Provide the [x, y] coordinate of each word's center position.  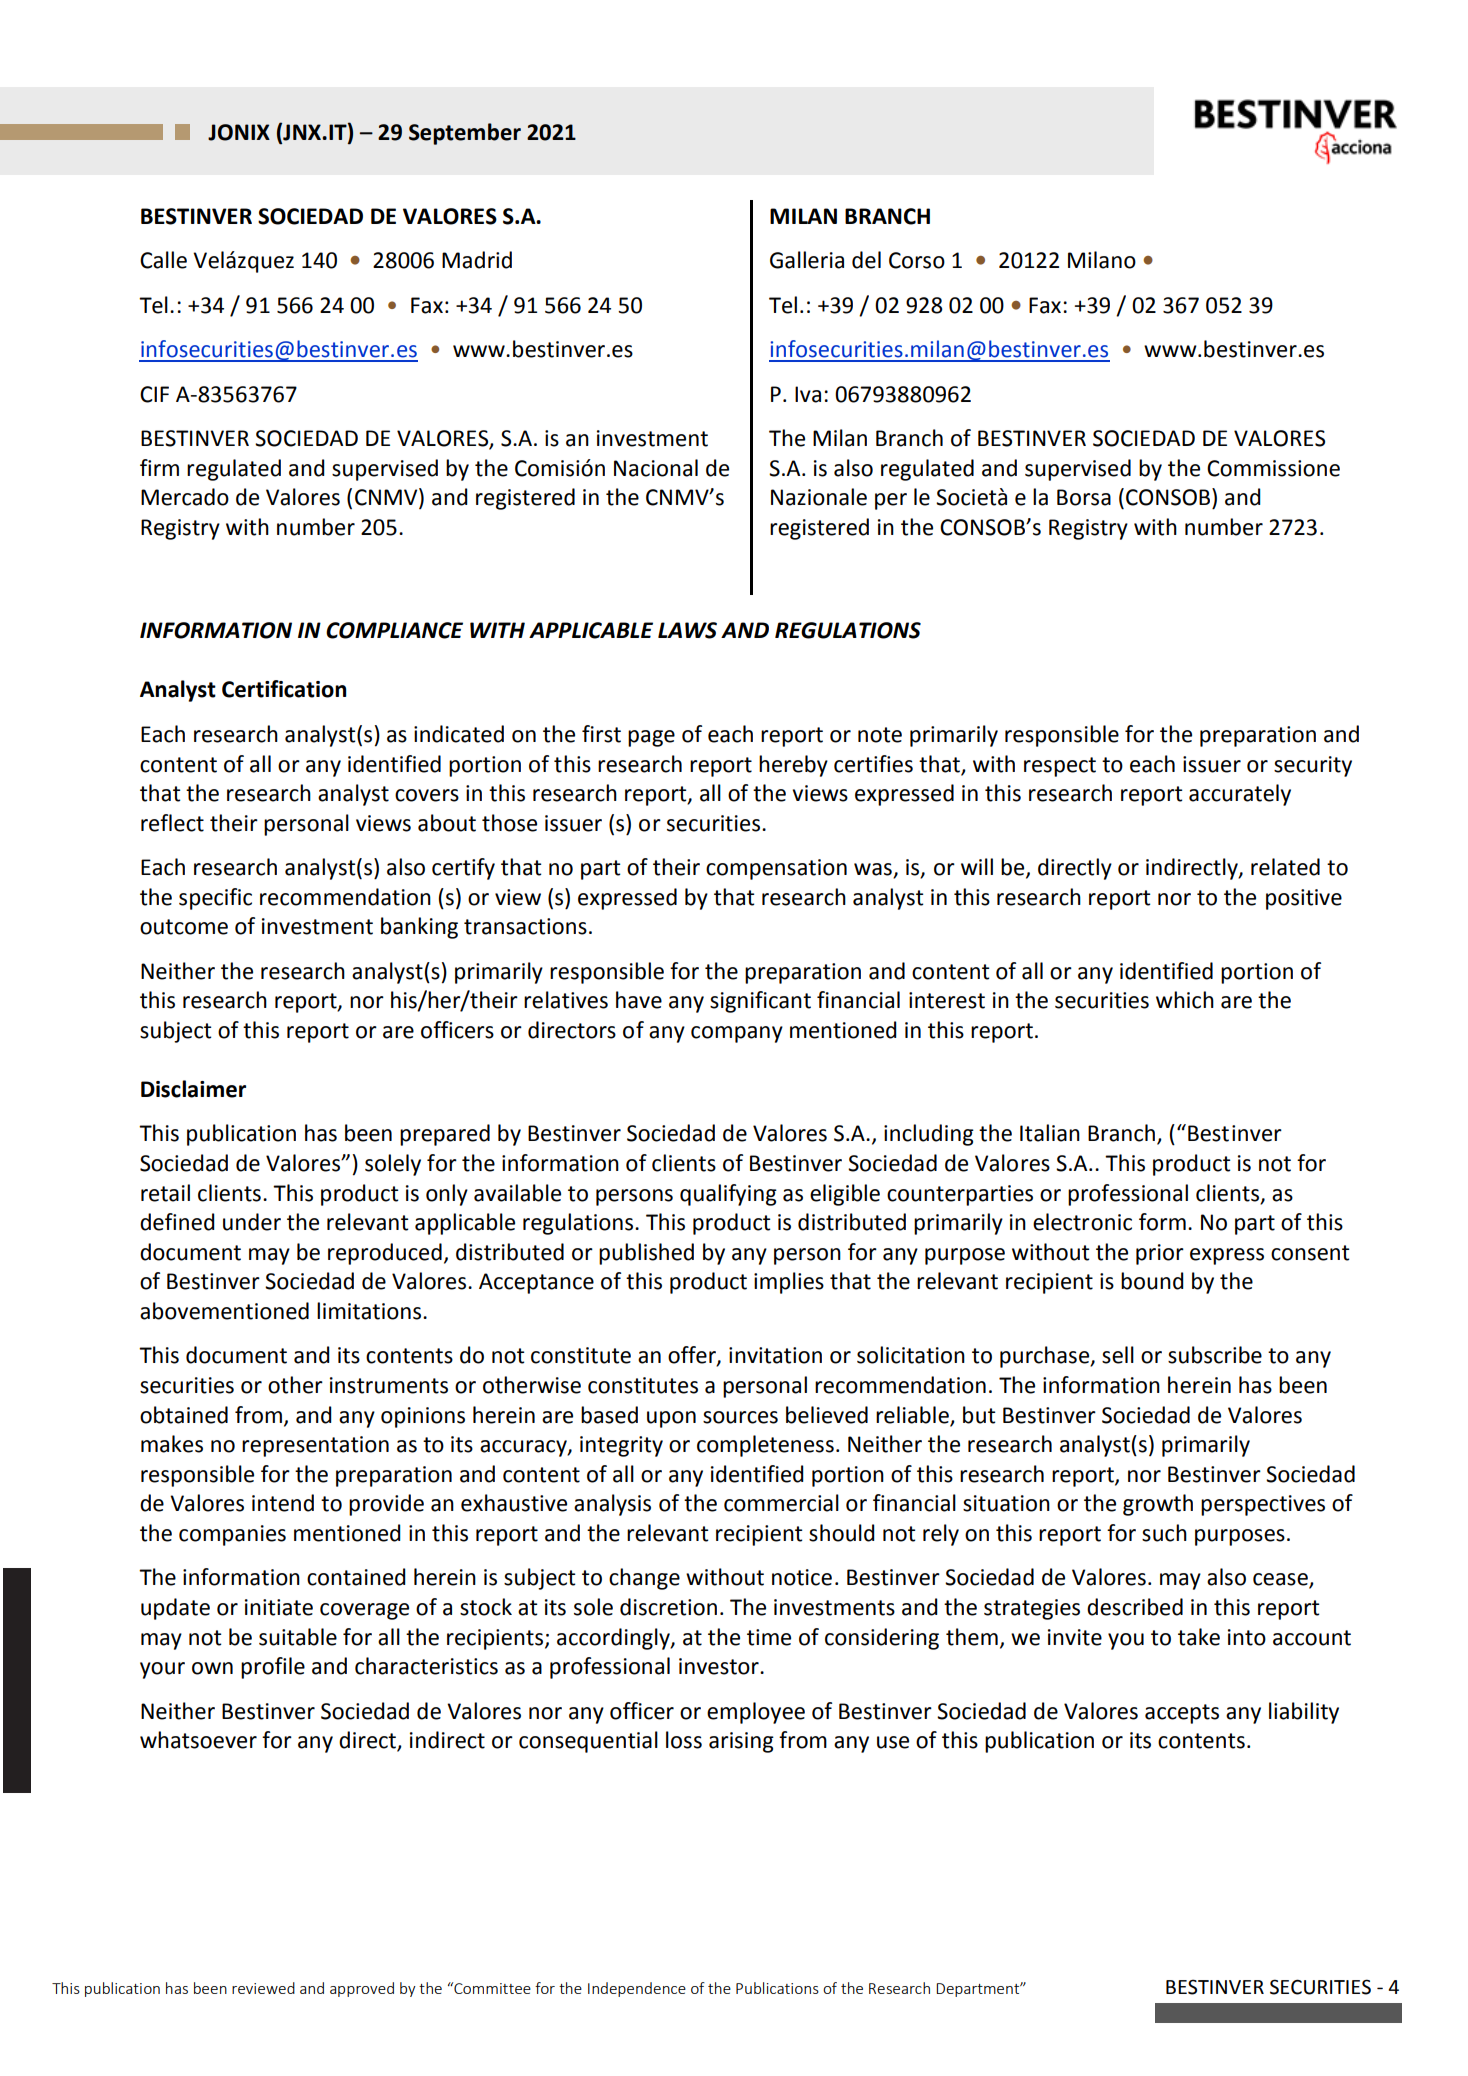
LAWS [687, 630]
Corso [917, 260]
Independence [637, 1989]
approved [362, 1989]
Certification [284, 689]
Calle [163, 260]
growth [1158, 1505]
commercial [781, 1503]
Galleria [807, 260]
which [1185, 1000]
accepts [1182, 1714]
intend [283, 1503]
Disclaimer [193, 1089]
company [737, 1034]
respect [1060, 767]
